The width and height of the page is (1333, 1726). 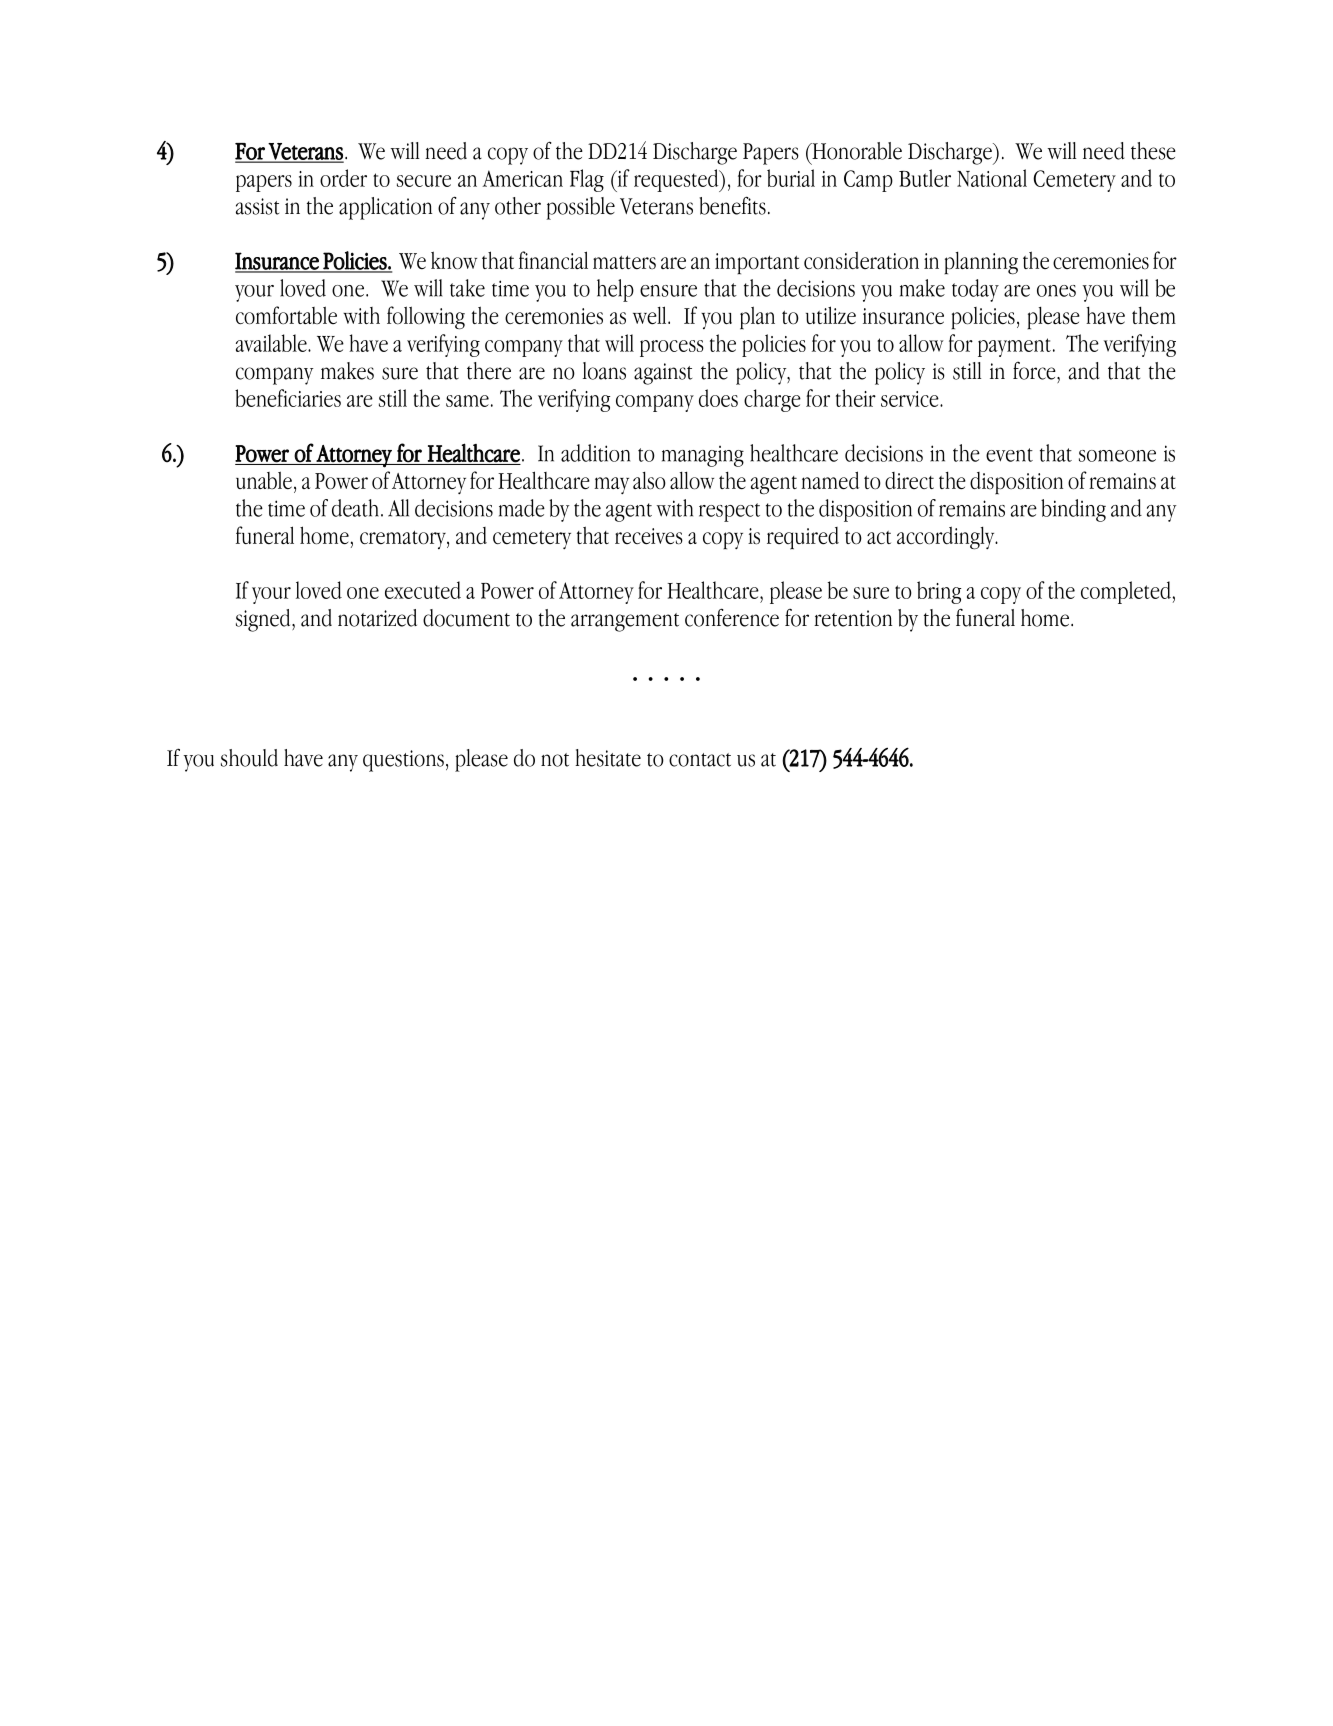 What do you see at coordinates (700, 760) in the page?
I see `contact` at bounding box center [700, 760].
